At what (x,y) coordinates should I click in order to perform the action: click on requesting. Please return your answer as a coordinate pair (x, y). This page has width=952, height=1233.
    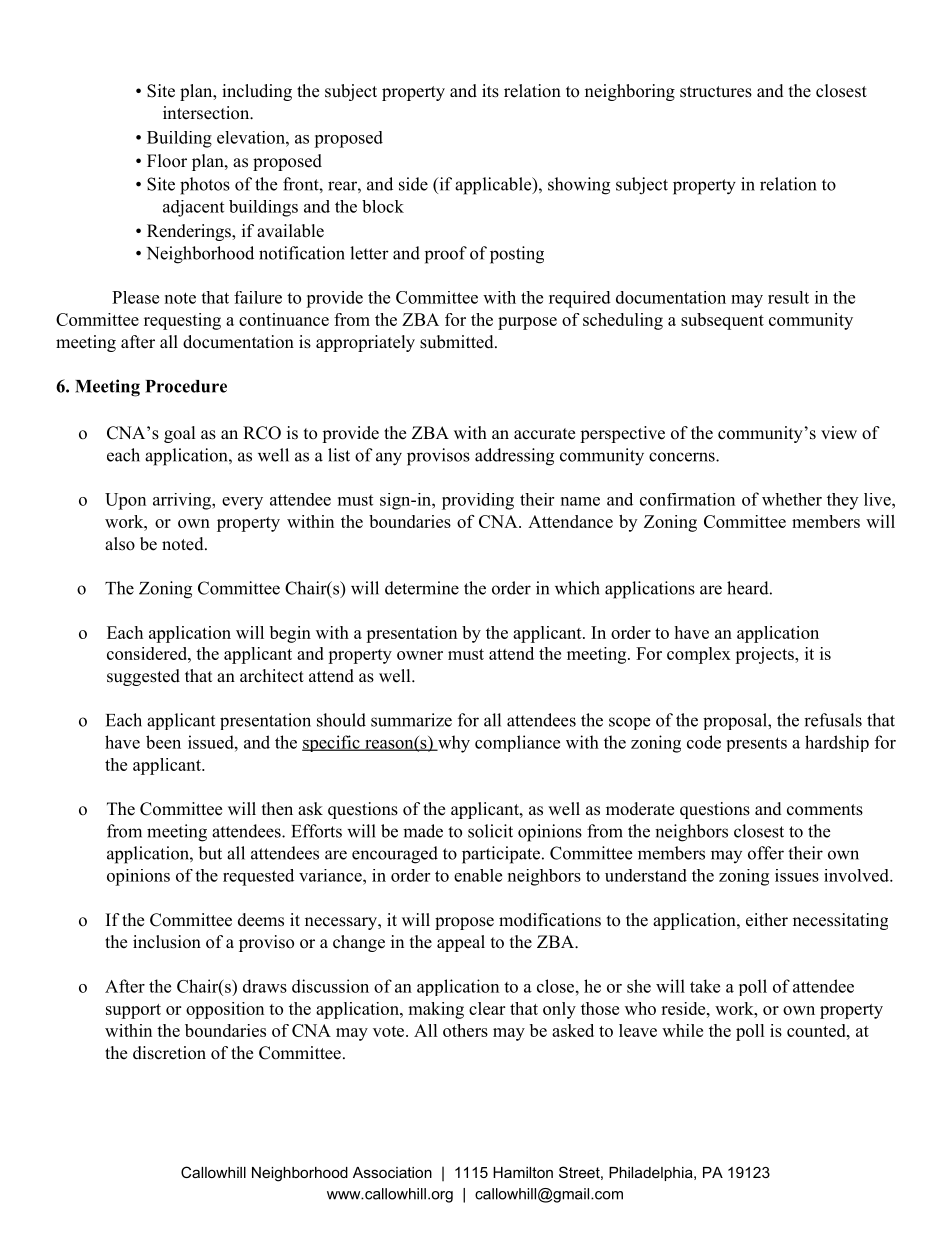
    Looking at the image, I should click on (182, 321).
